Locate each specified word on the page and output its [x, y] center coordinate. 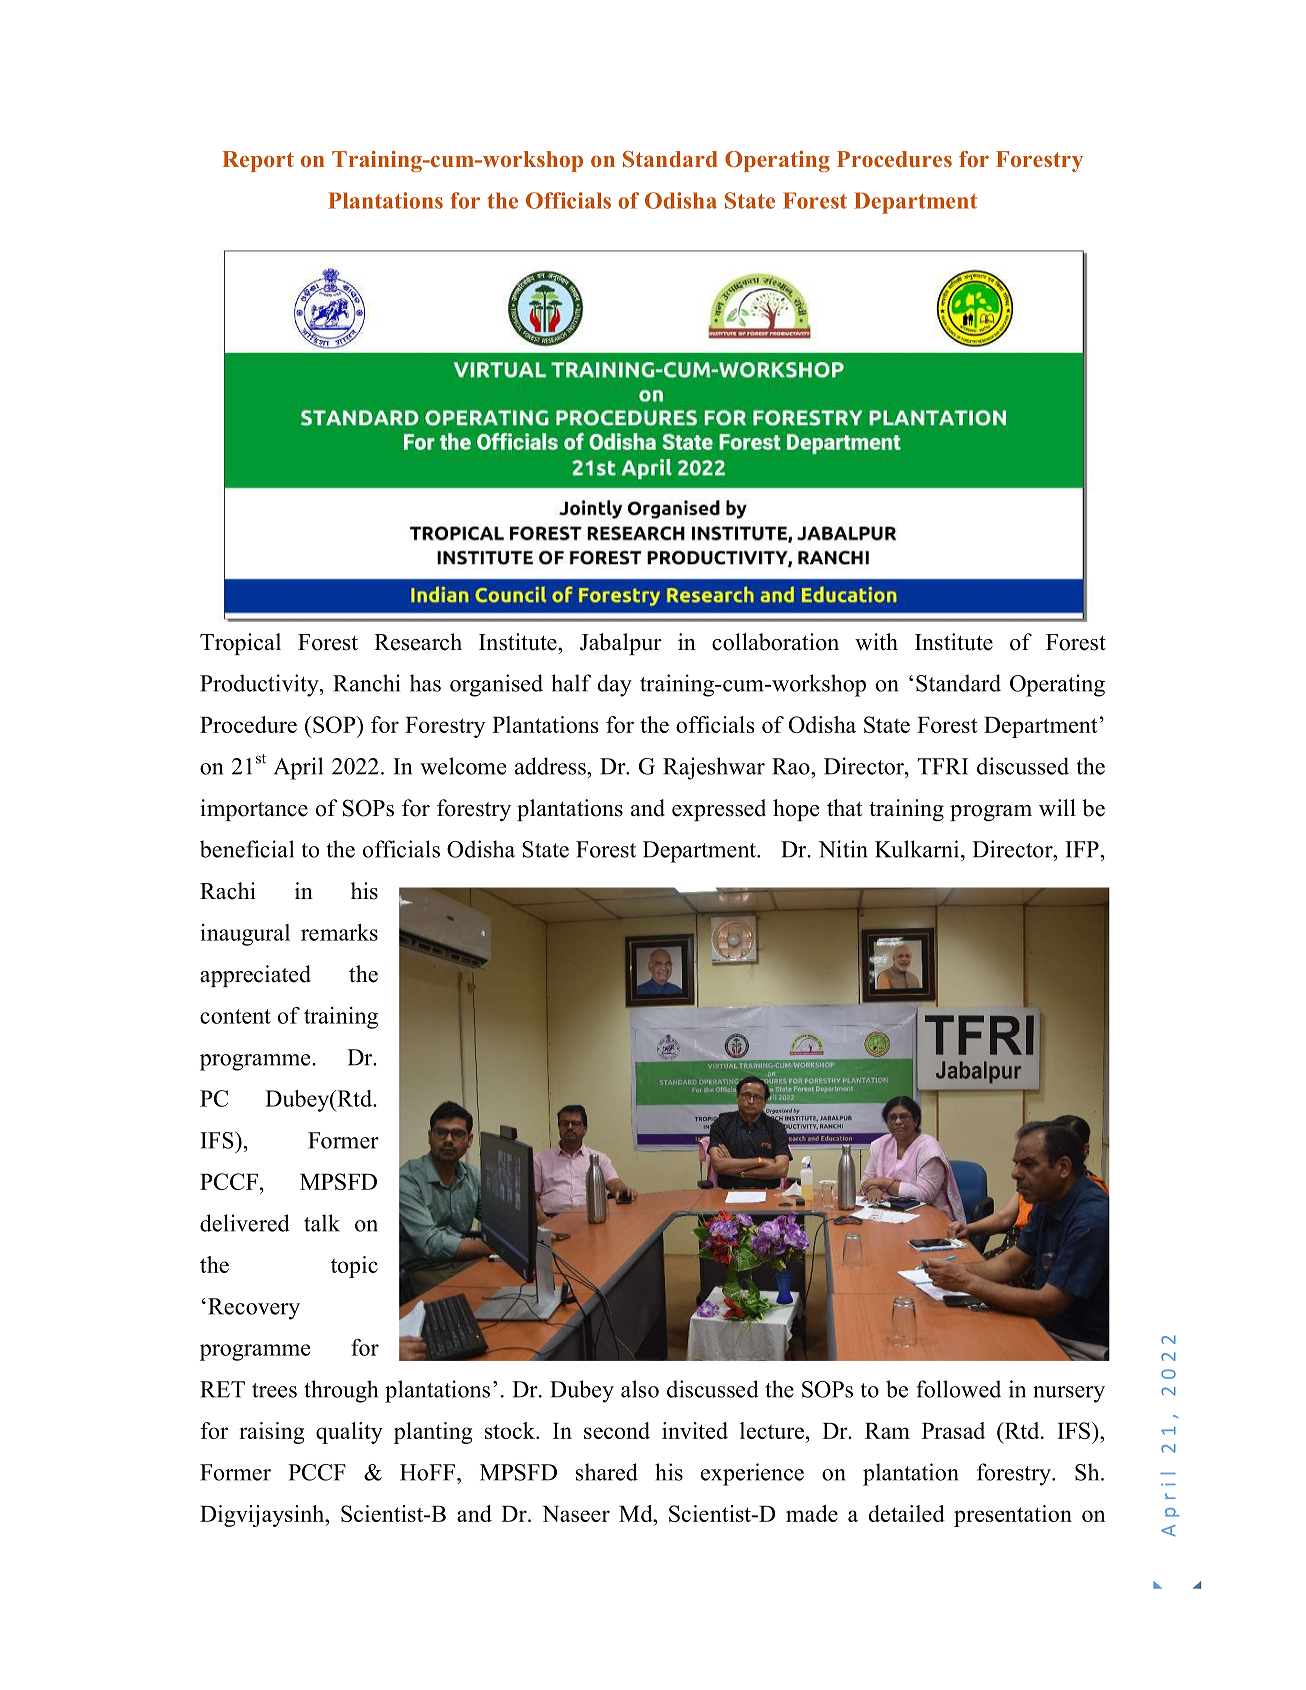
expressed [719, 810]
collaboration [775, 642]
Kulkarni [918, 849]
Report [258, 161]
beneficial [247, 849]
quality [349, 1433]
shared [607, 1472]
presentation [1013, 1516]
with [876, 641]
